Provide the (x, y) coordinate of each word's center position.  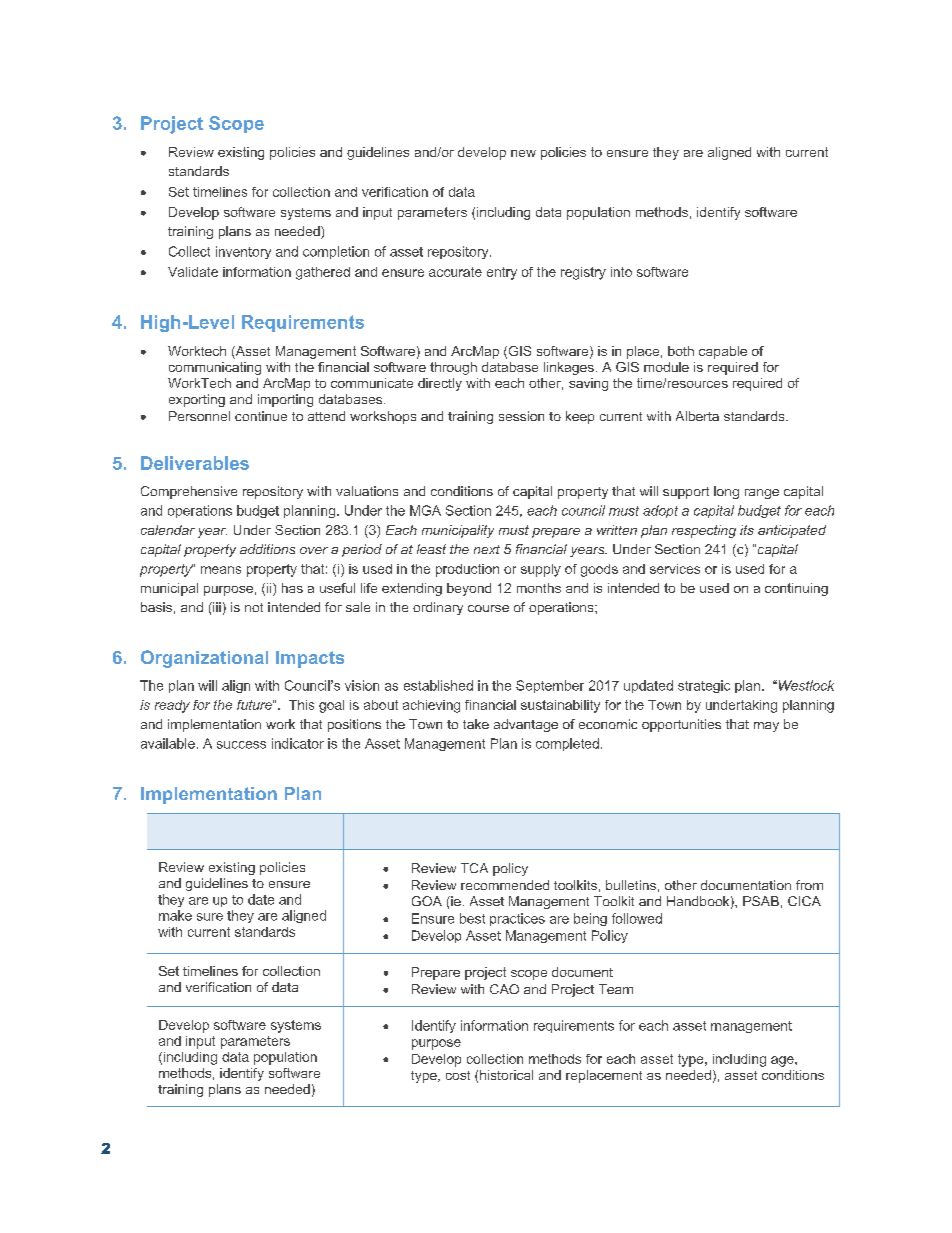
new (523, 153)
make (175, 915)
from (809, 885)
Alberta (697, 416)
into (621, 272)
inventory (243, 252)
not (254, 607)
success (241, 745)
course (488, 608)
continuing (796, 589)
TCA (474, 868)
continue (261, 416)
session (521, 416)
